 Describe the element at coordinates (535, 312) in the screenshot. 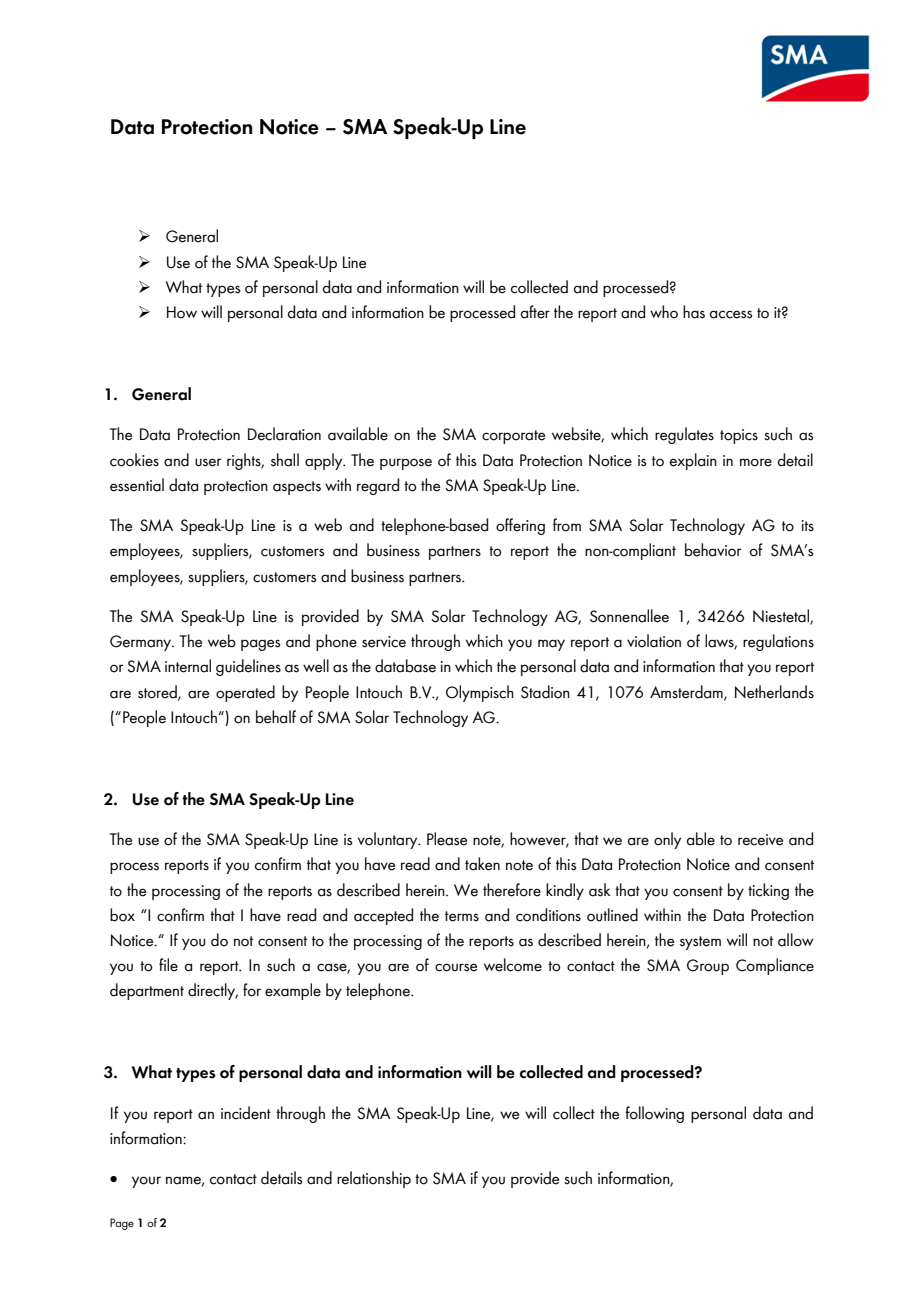

I see `after` at that location.
